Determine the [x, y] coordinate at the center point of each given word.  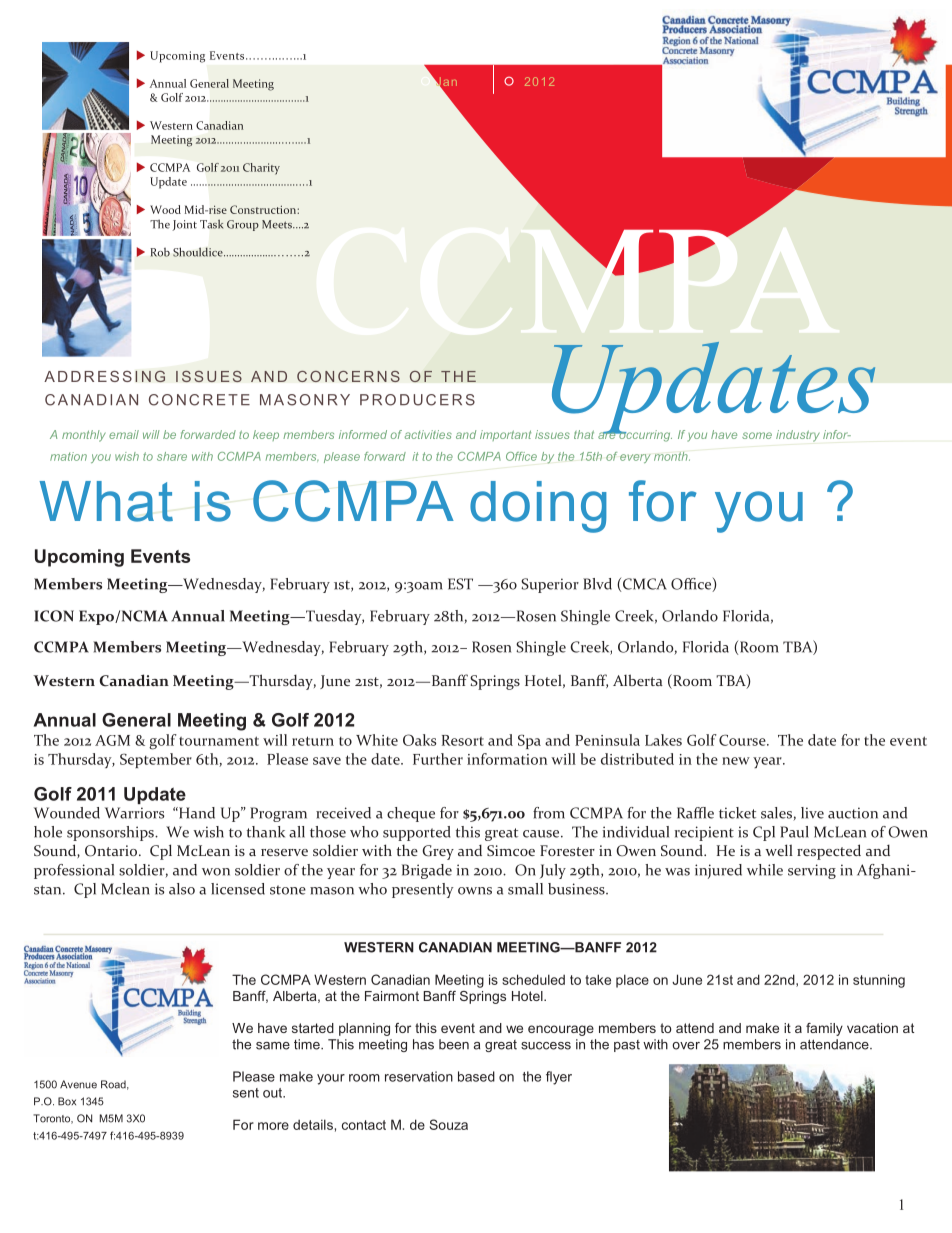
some [757, 435]
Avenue [78, 1084]
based [476, 1076]
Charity [261, 169]
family [824, 1029]
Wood [165, 209]
